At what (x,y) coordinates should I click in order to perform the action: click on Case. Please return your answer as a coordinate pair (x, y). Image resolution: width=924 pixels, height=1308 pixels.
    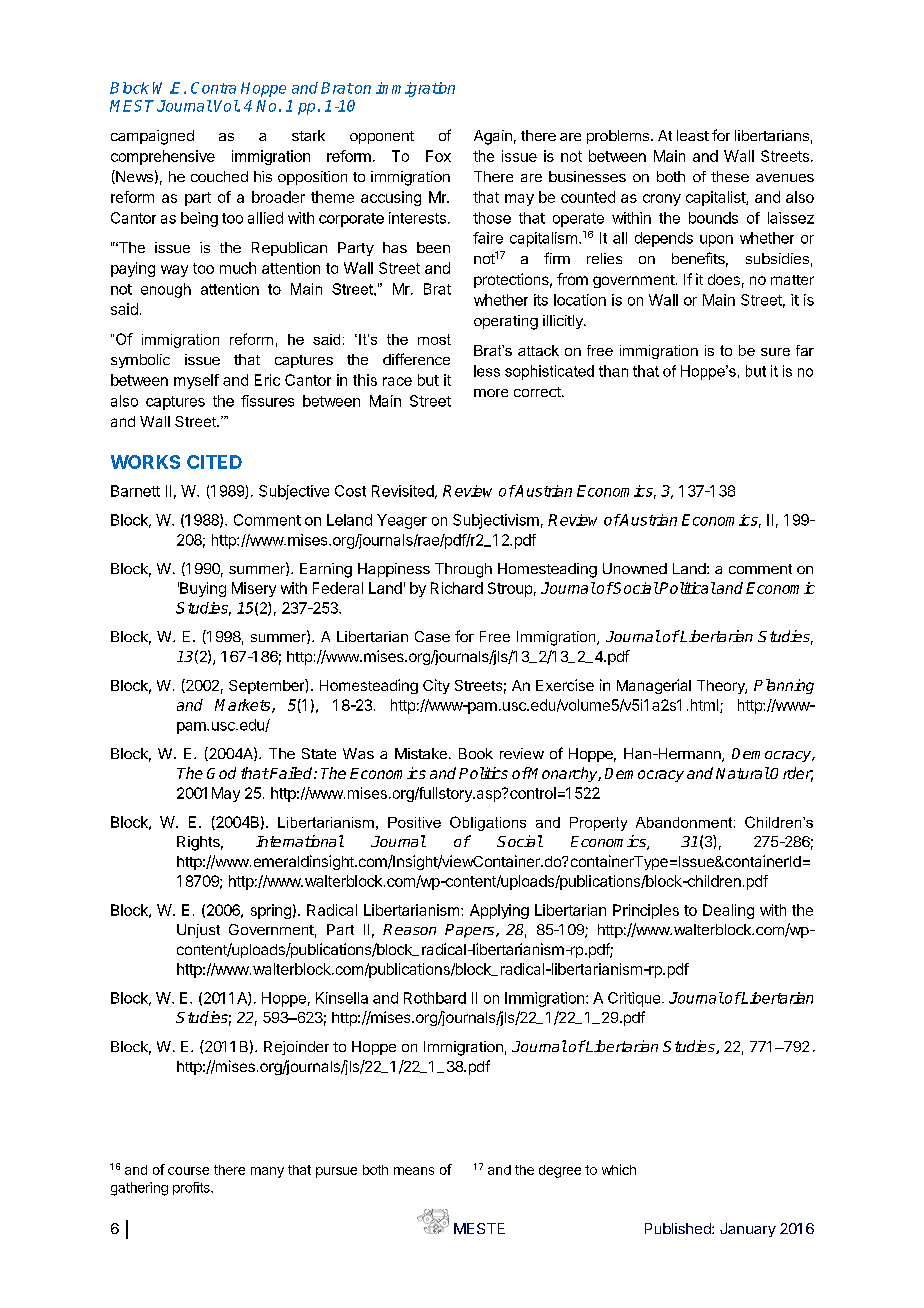
    Looking at the image, I should click on (432, 636).
